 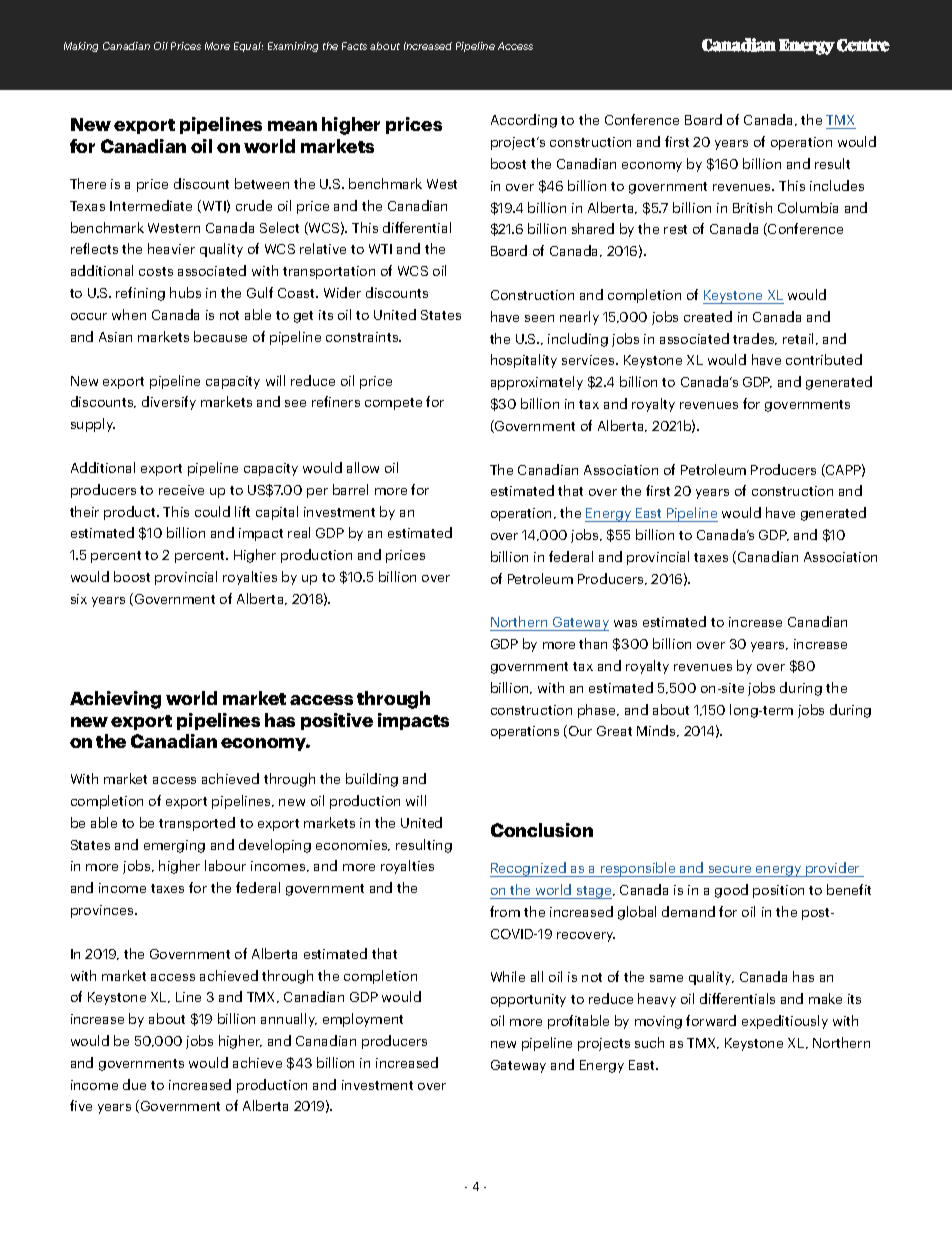 What do you see at coordinates (528, 1000) in the screenshot?
I see `opportunity` at bounding box center [528, 1000].
